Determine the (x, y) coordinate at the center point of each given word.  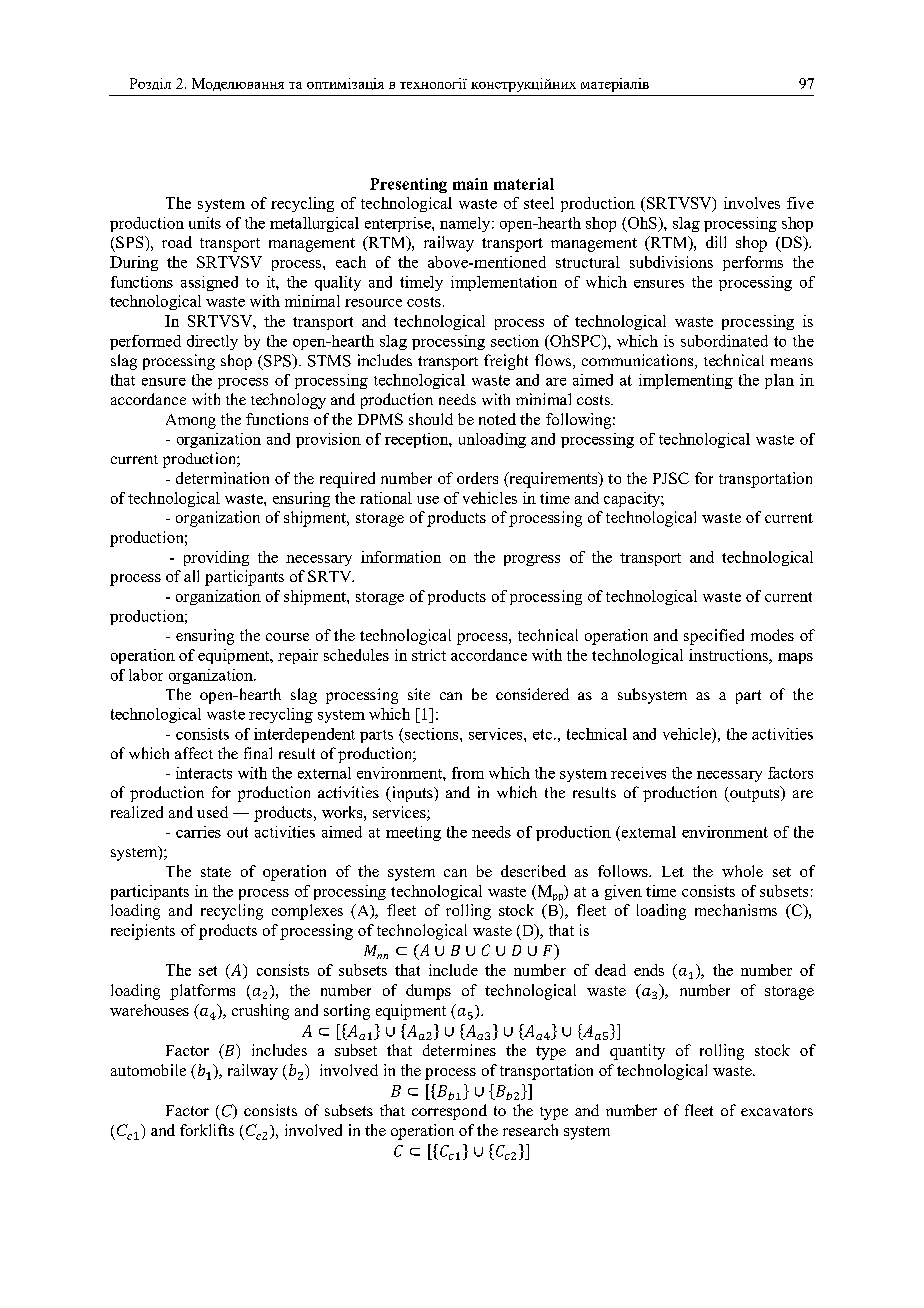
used (212, 812)
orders (477, 478)
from (468, 773)
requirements (553, 480)
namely (466, 224)
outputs (755, 794)
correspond (449, 1112)
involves (752, 203)
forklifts (207, 1130)
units (205, 223)
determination (222, 478)
